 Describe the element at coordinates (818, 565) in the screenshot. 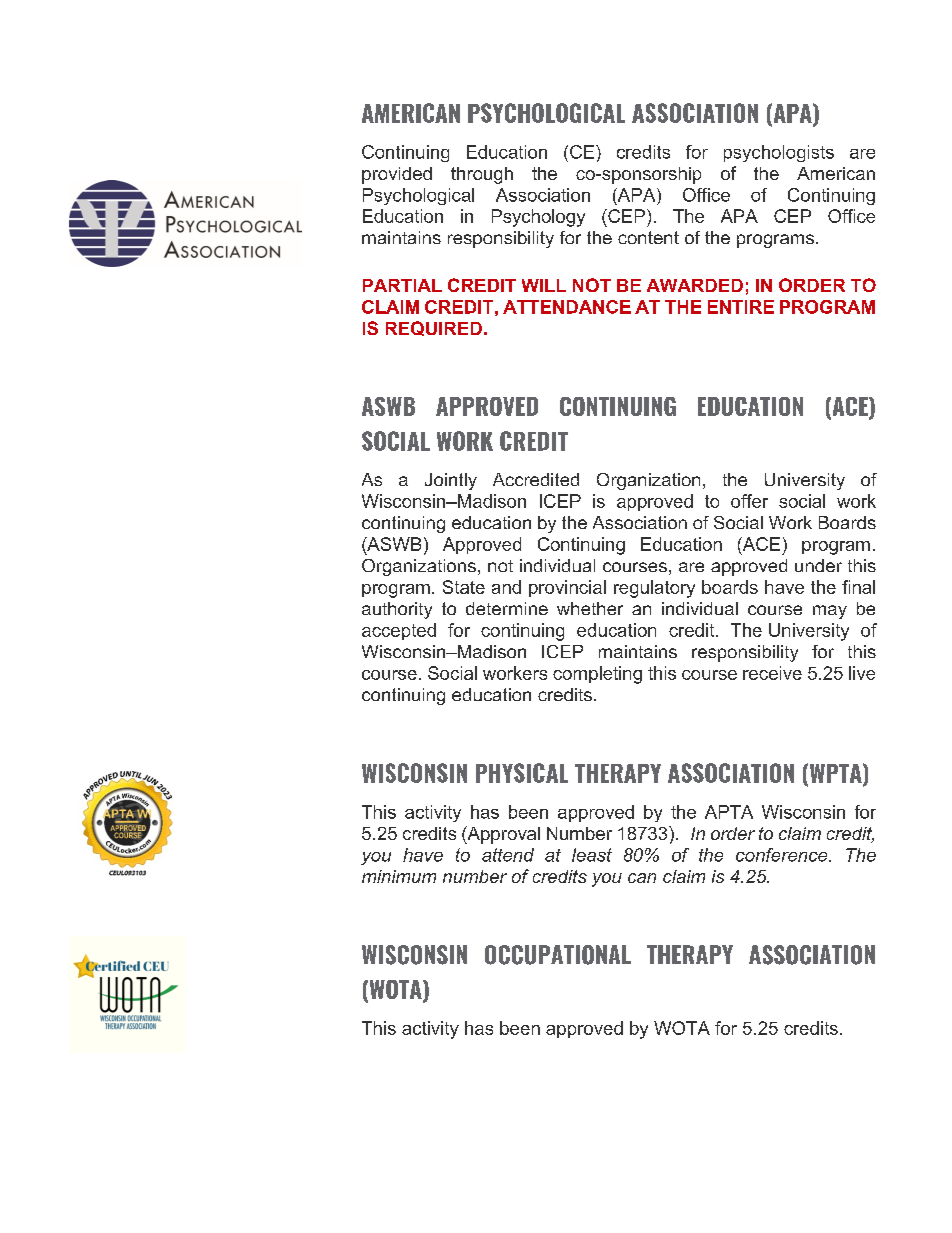

I see `under` at that location.
